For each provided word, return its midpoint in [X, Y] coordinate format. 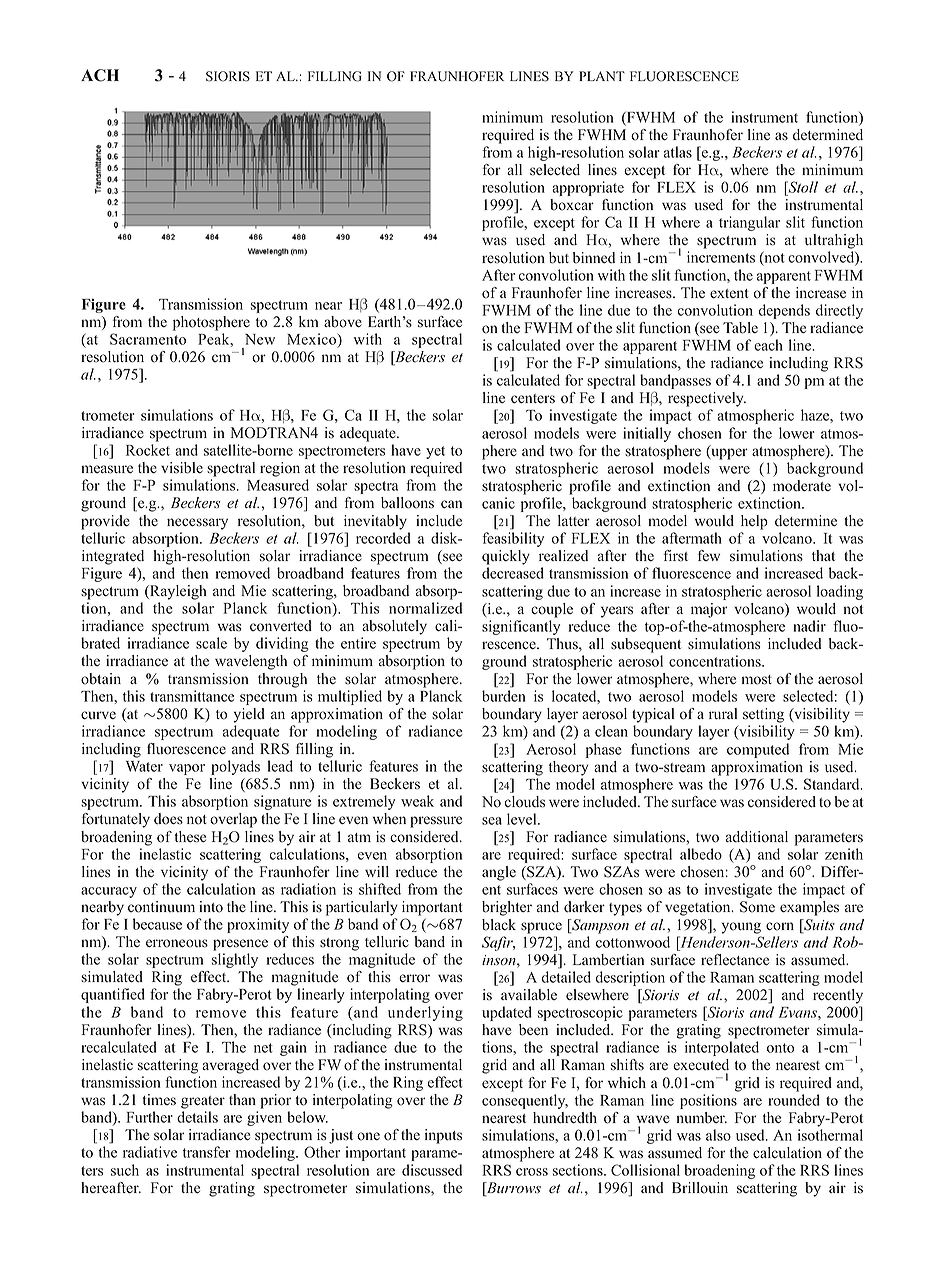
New [260, 339]
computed [758, 750]
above [343, 322]
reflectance [735, 959]
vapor [187, 769]
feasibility [513, 539]
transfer [207, 1152]
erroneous [177, 943]
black [499, 925]
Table [740, 328]
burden [504, 696]
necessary [197, 524]
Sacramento [148, 339]
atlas [678, 152]
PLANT [602, 76]
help [754, 522]
